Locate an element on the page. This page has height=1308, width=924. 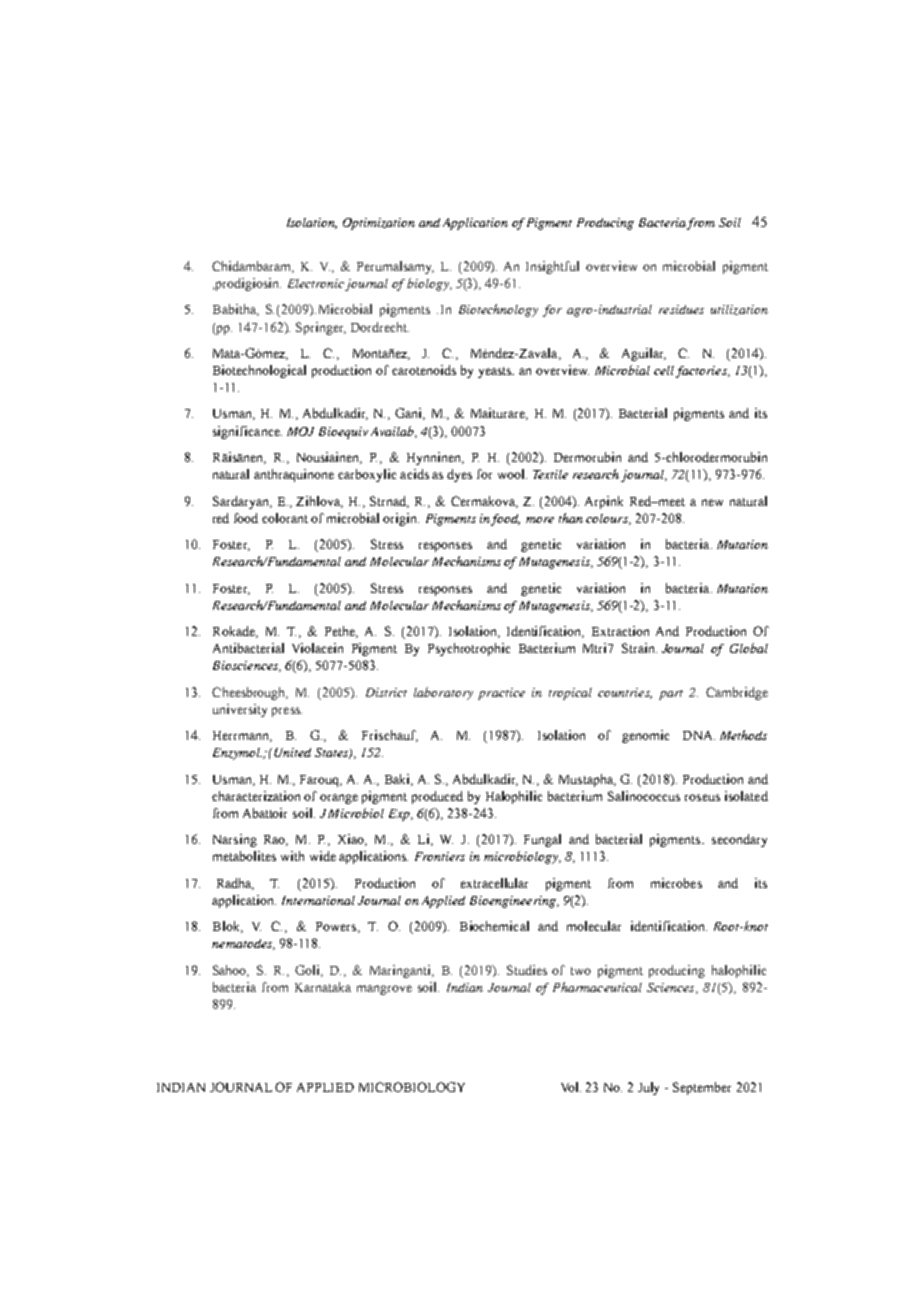
with is located at coordinates (292, 856).
